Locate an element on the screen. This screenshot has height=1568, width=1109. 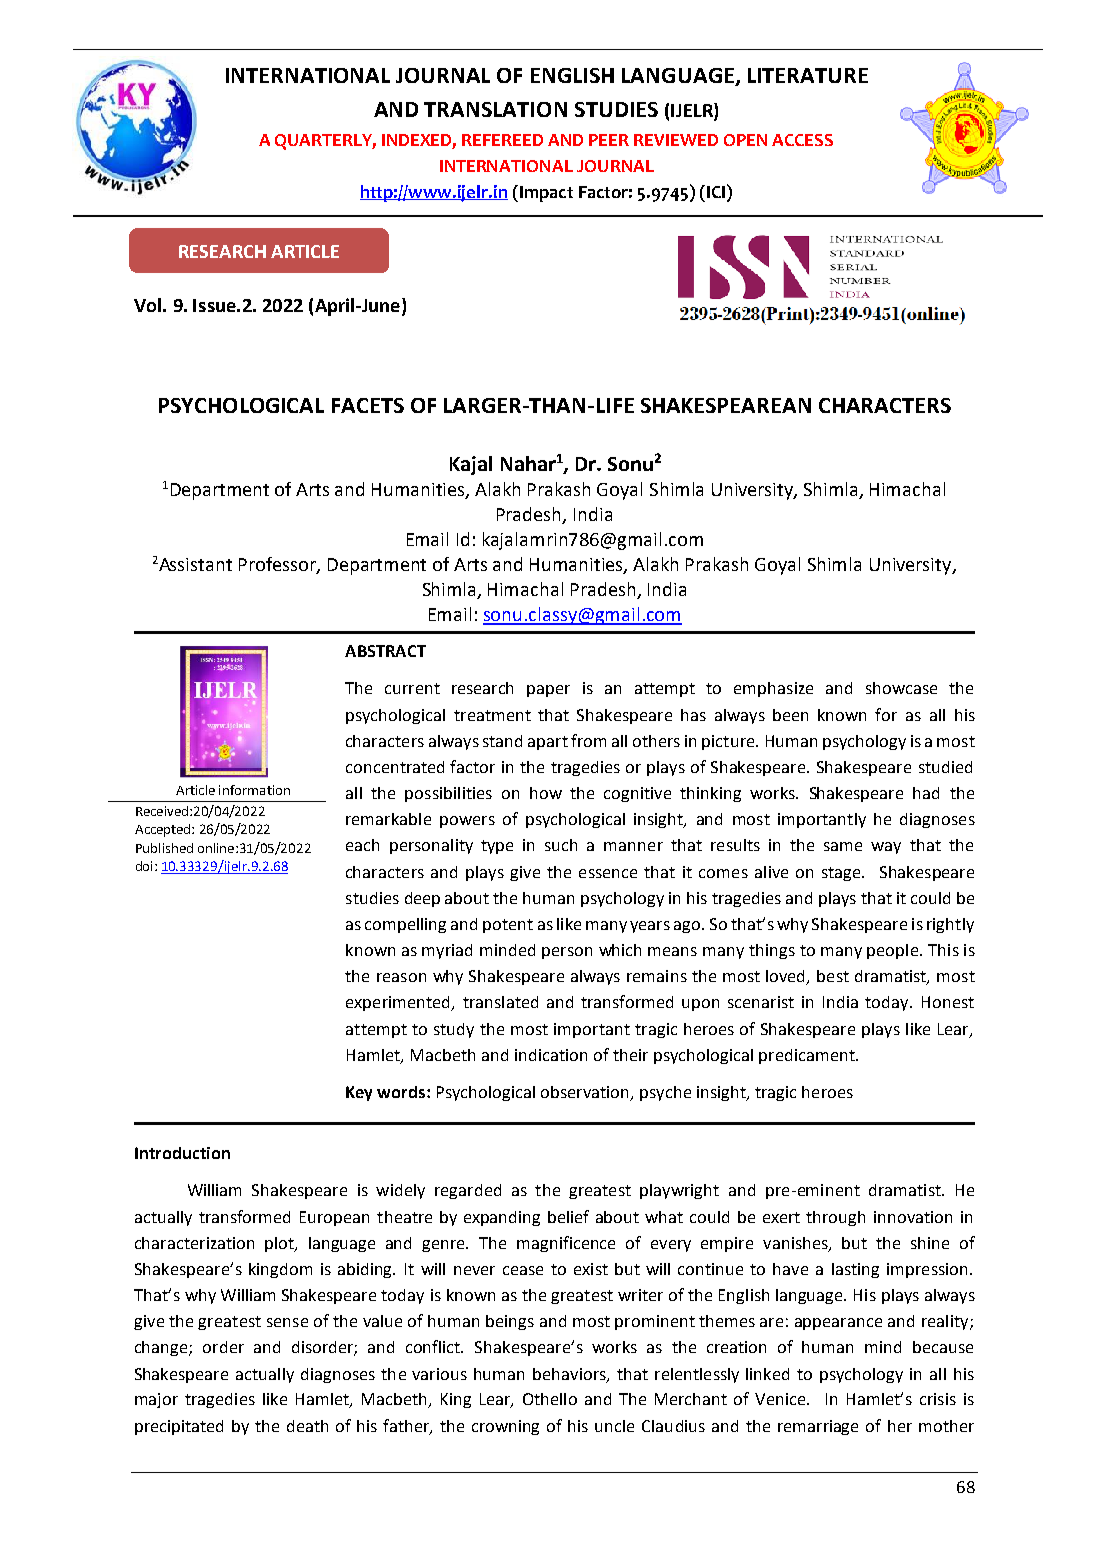
Introduction is located at coordinates (182, 1153).
